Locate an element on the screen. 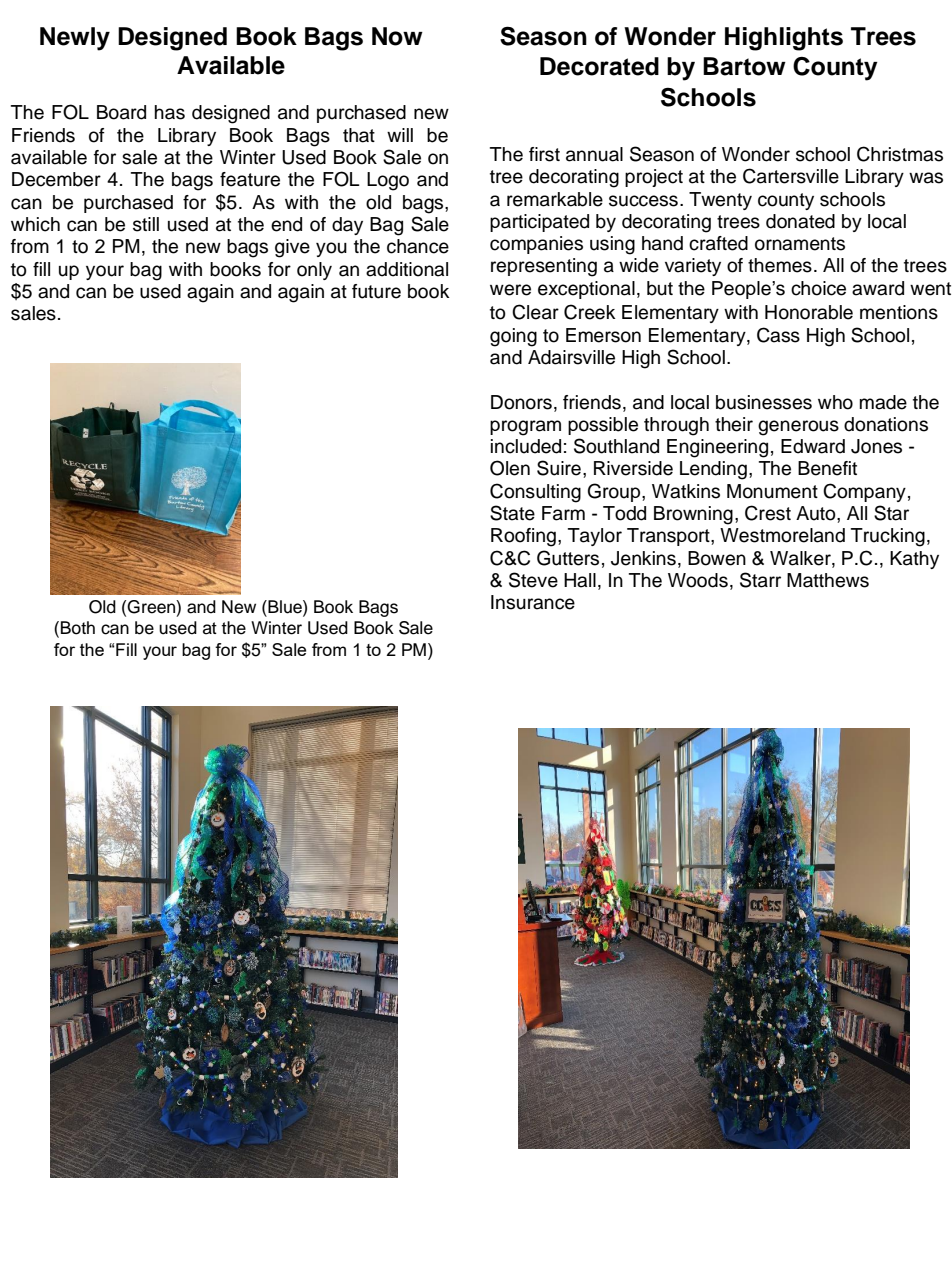 This screenshot has width=952, height=1270. Decorated is located at coordinates (599, 66).
